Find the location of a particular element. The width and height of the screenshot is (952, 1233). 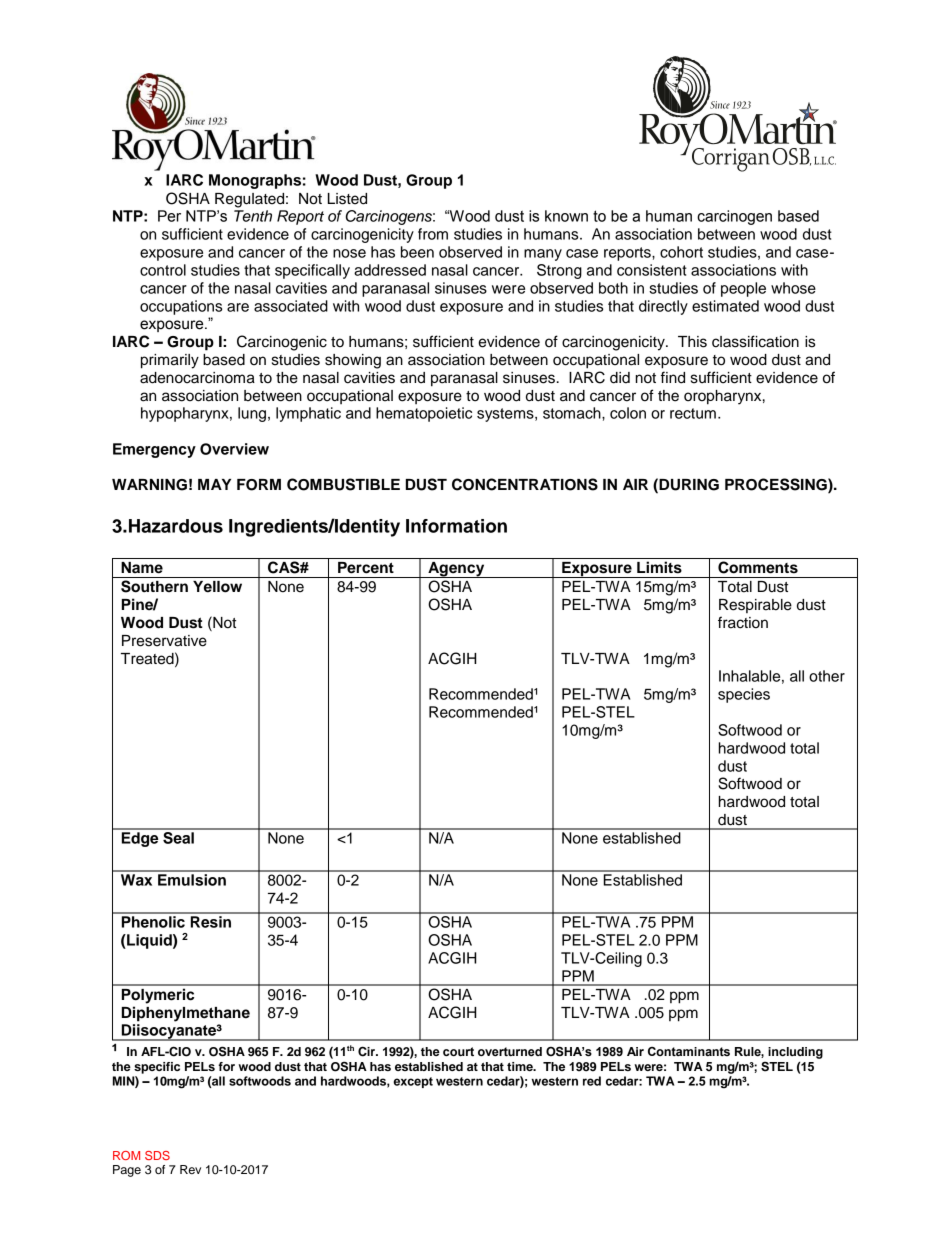

from is located at coordinates (433, 234).
